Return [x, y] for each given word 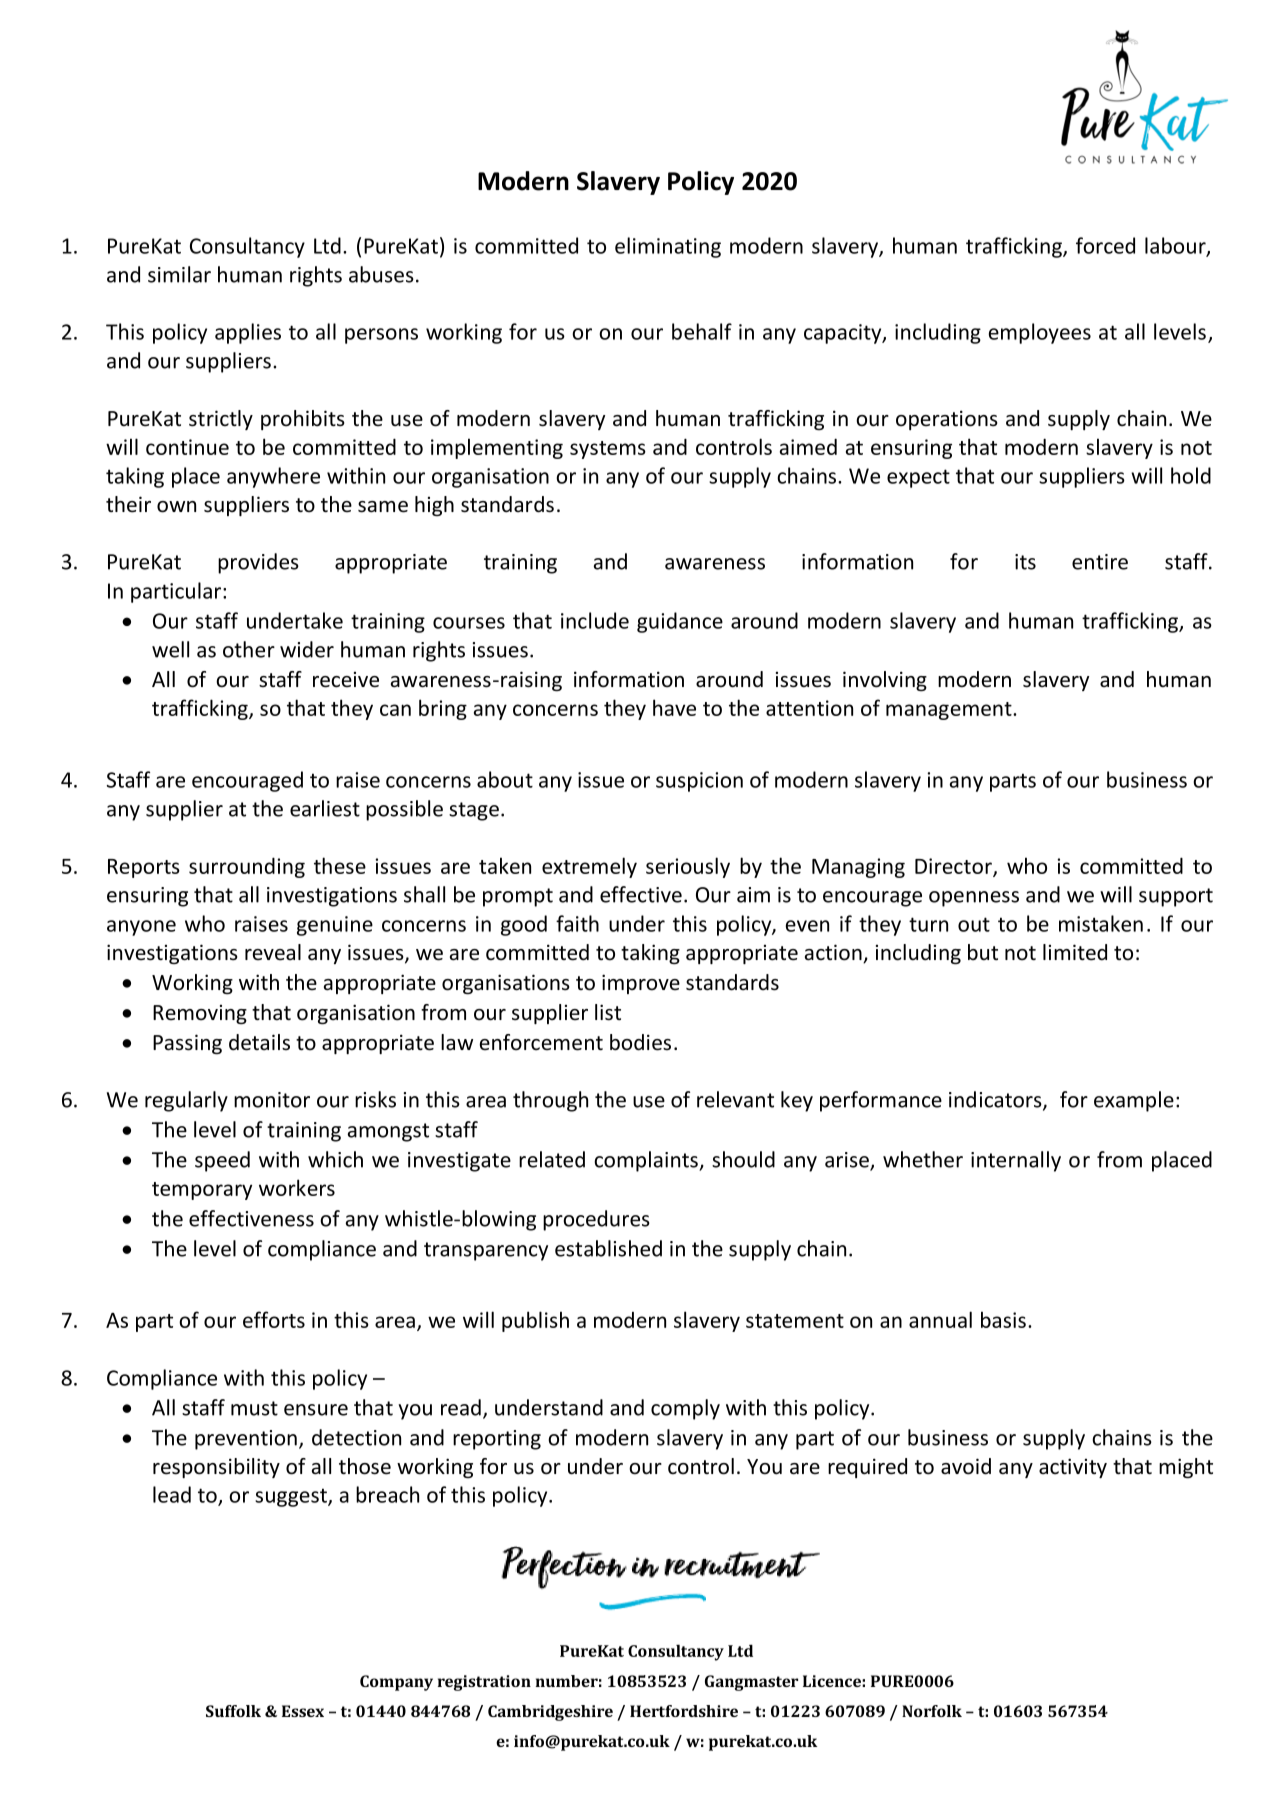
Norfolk [932, 1711]
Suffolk [233, 1711]
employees [1040, 333]
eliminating [668, 247]
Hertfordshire [684, 1711]
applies [248, 333]
